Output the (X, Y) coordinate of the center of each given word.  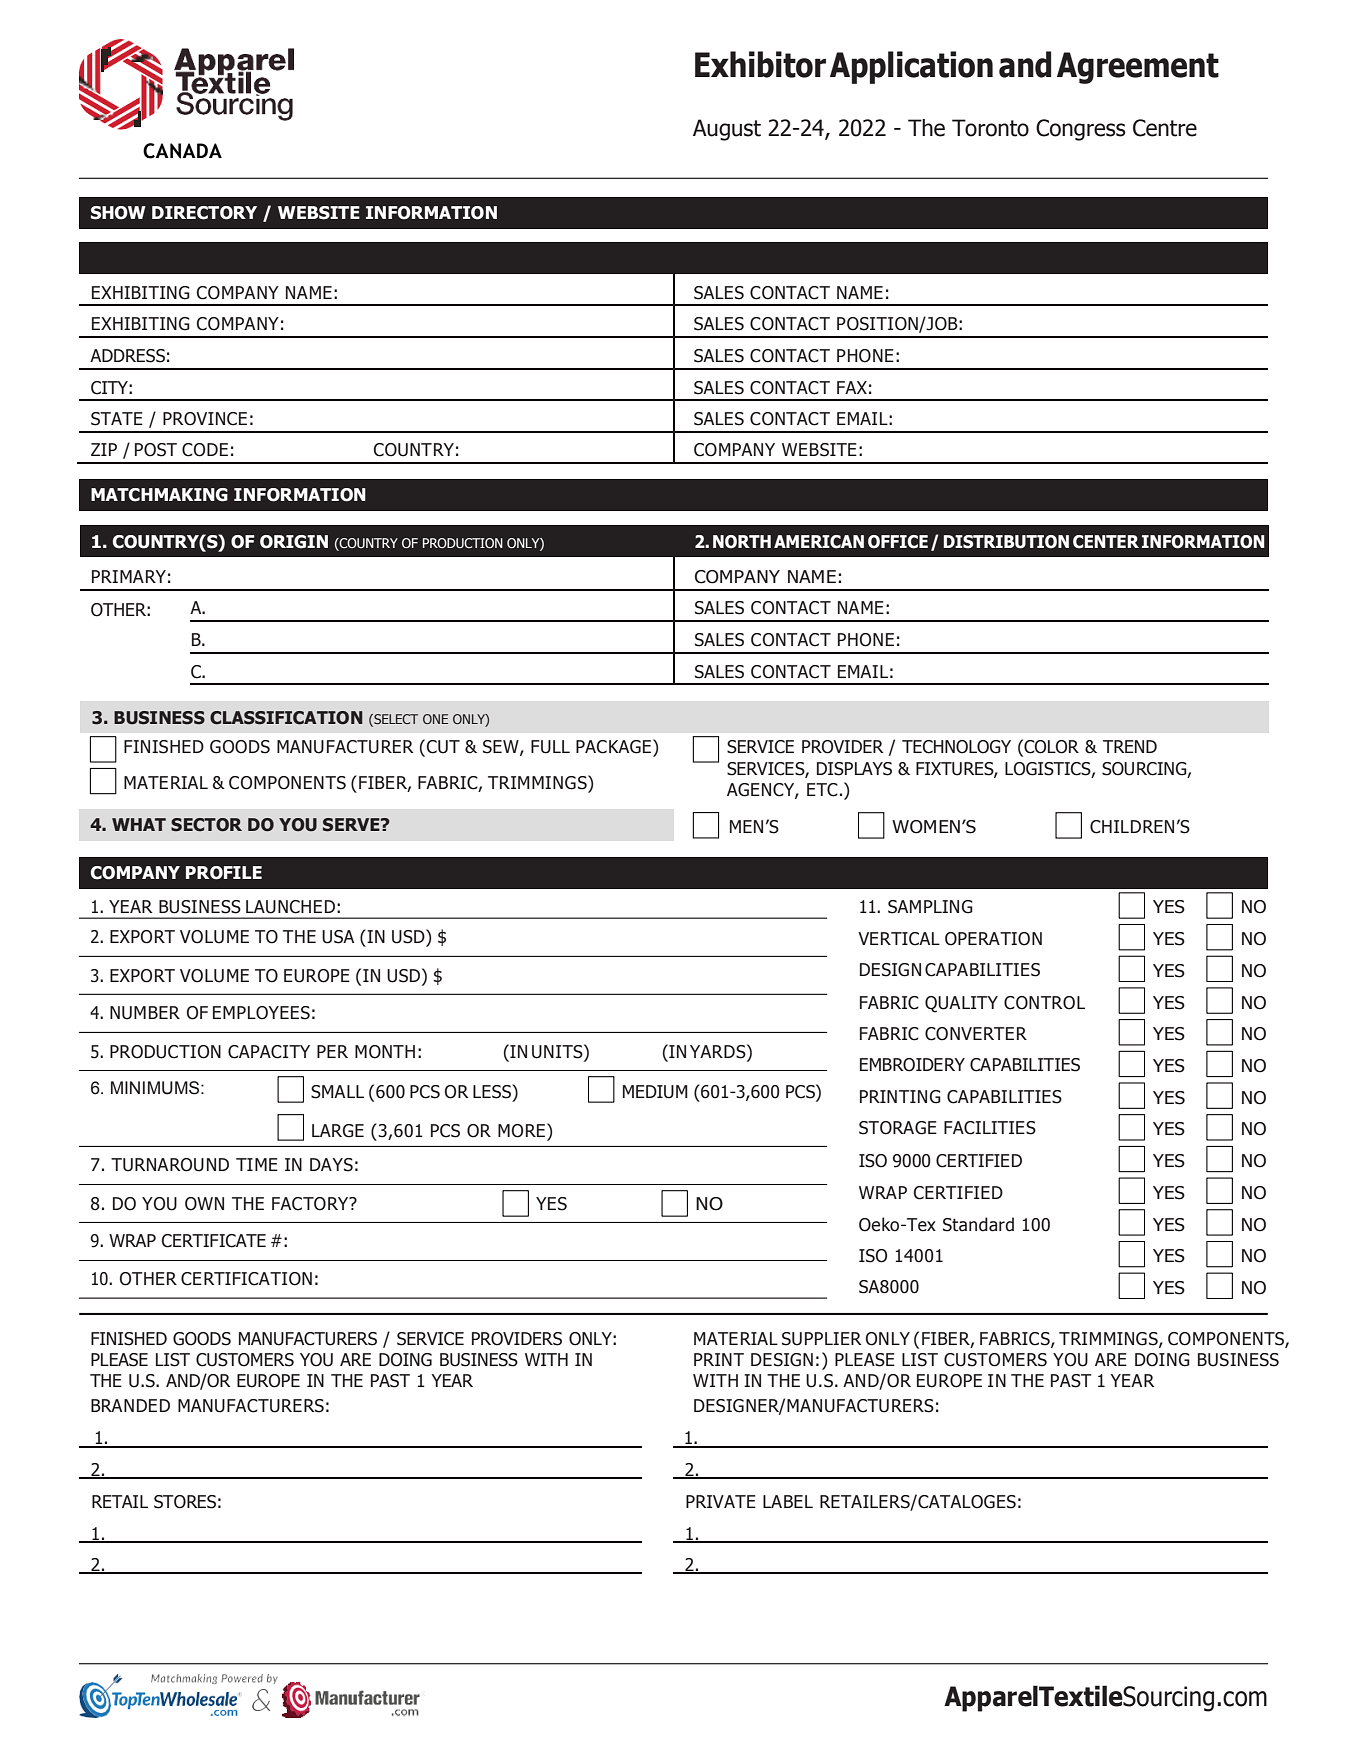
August (727, 130)
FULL (550, 747)
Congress (1081, 130)
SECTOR (206, 825)
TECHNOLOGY (956, 747)
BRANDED (130, 1405)
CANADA (182, 151)
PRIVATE (721, 1501)
